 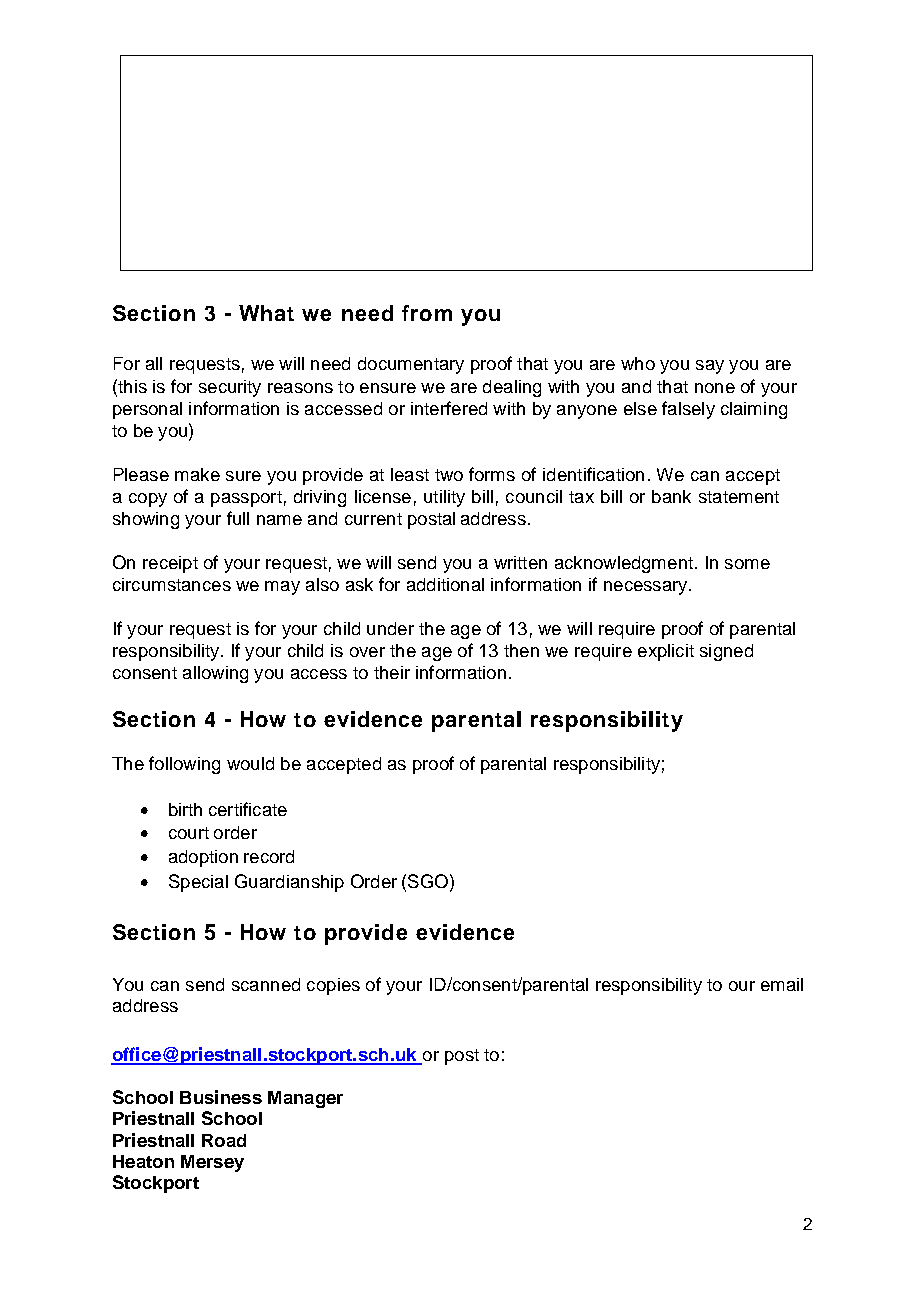 What do you see at coordinates (184, 765) in the document?
I see `following` at bounding box center [184, 765].
